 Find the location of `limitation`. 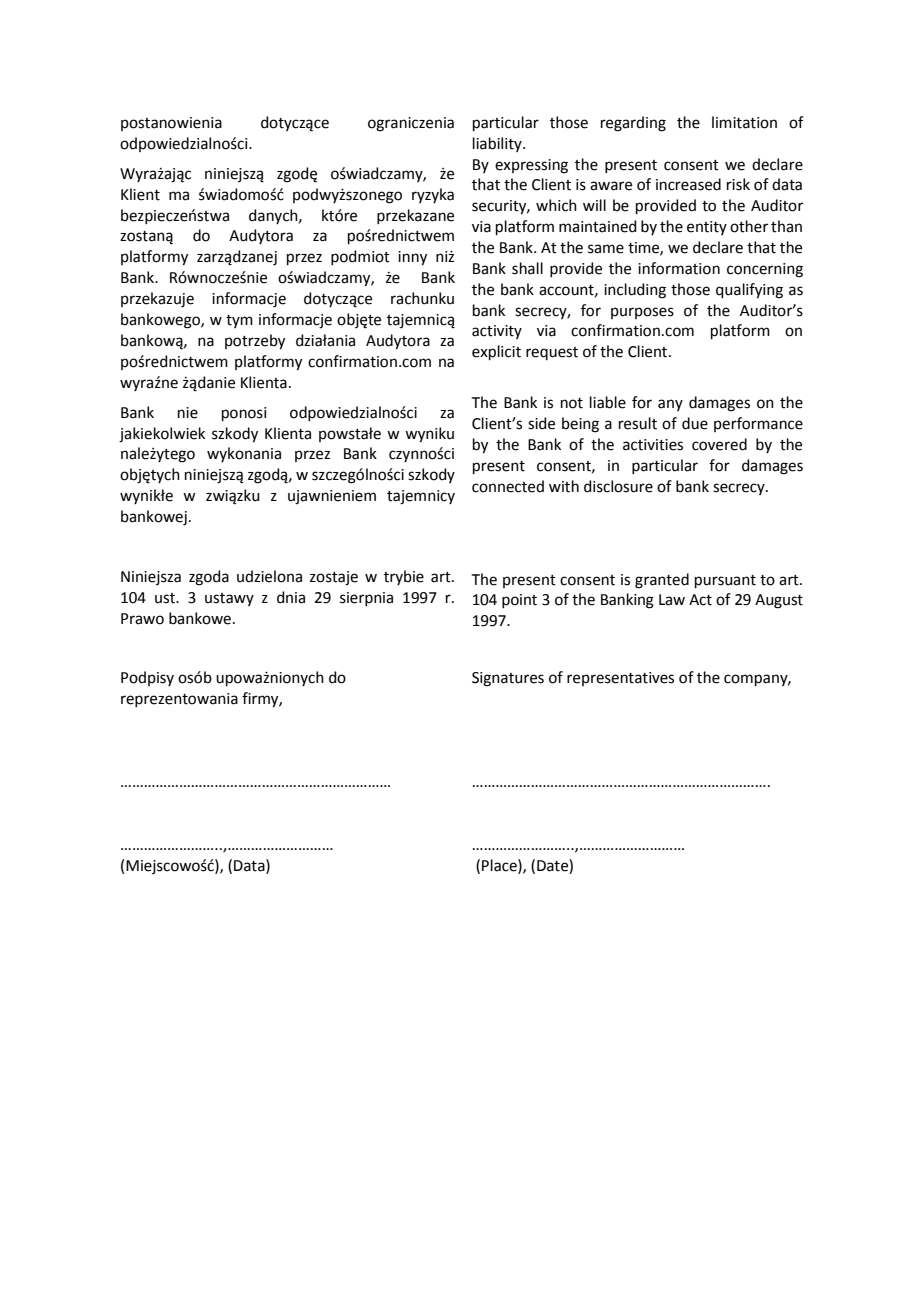

limitation is located at coordinates (744, 122).
